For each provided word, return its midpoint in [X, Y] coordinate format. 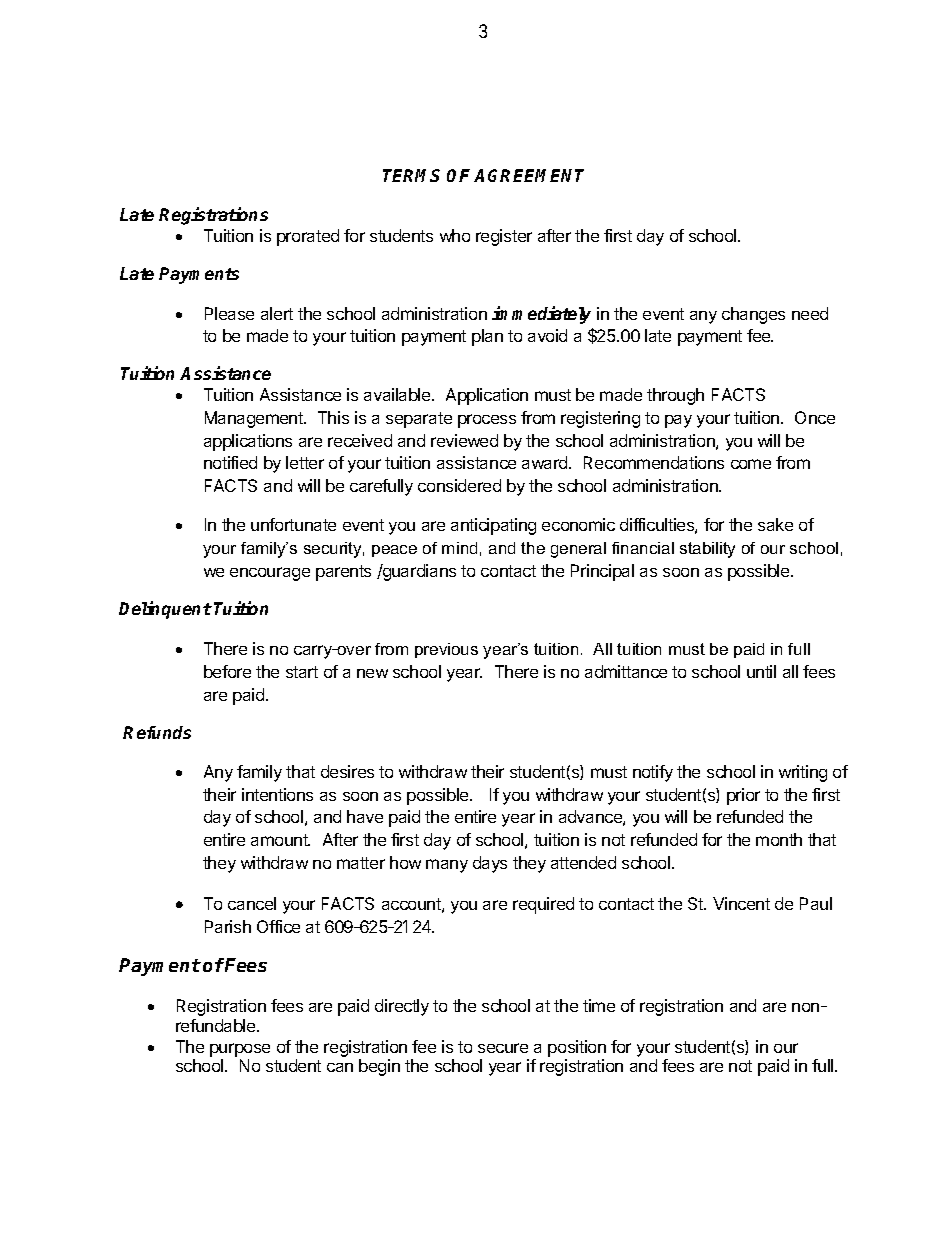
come [751, 464]
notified [230, 462]
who [455, 235]
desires [347, 771]
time [599, 1005]
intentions [277, 794]
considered [459, 485]
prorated [308, 237]
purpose [240, 1050]
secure [503, 1048]
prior [743, 796]
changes [753, 315]
